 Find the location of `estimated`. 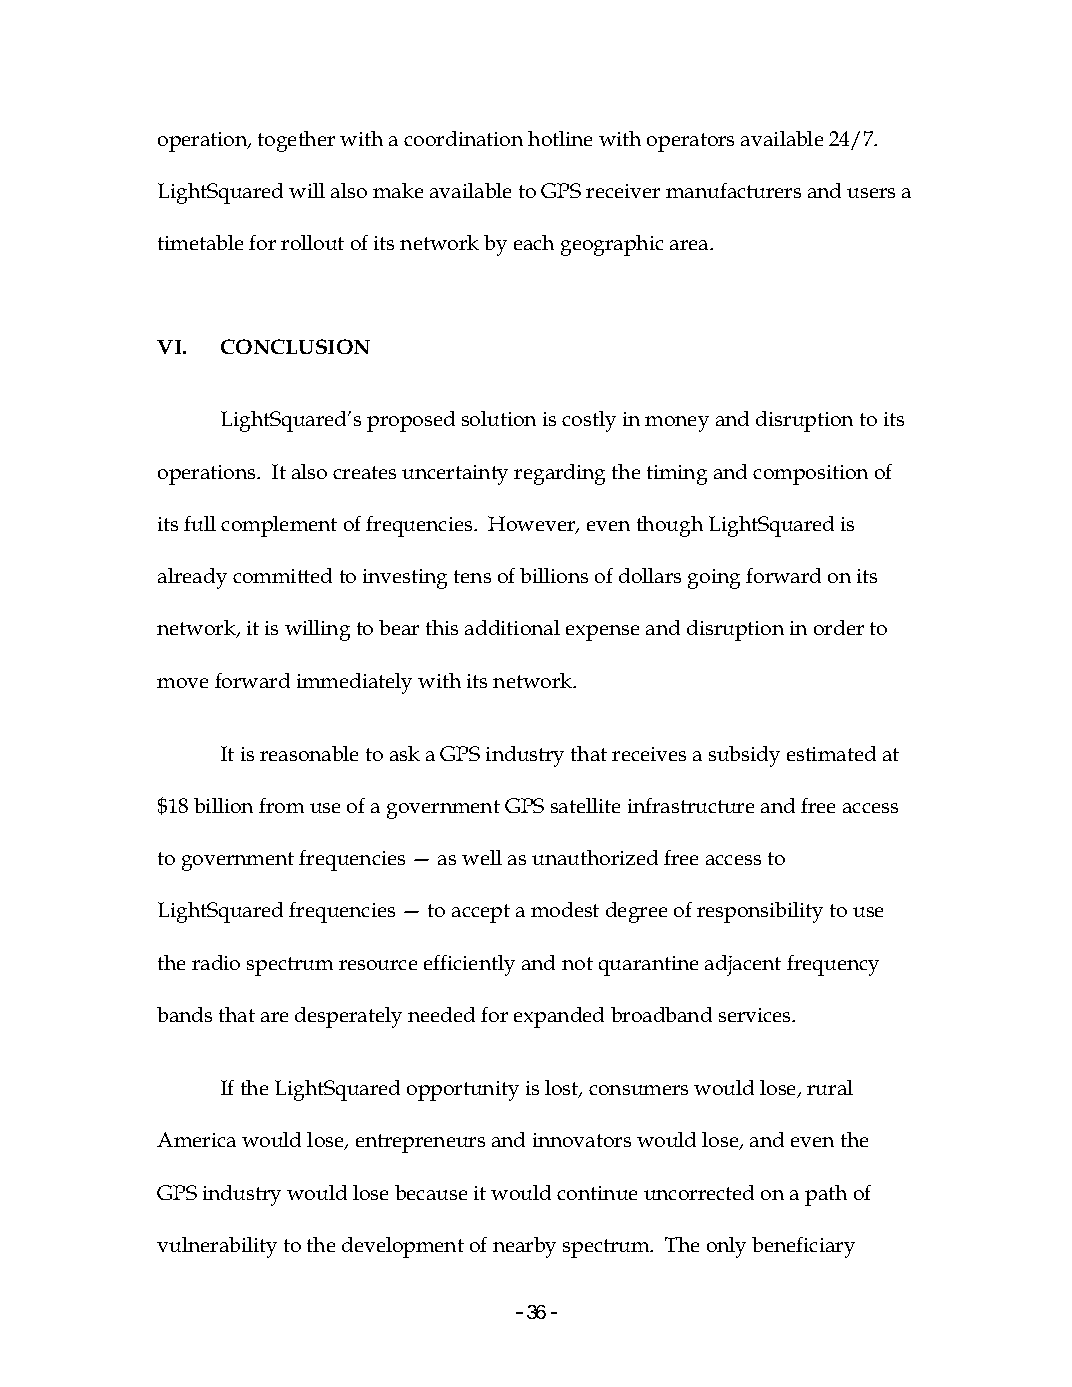

estimated is located at coordinates (831, 753).
